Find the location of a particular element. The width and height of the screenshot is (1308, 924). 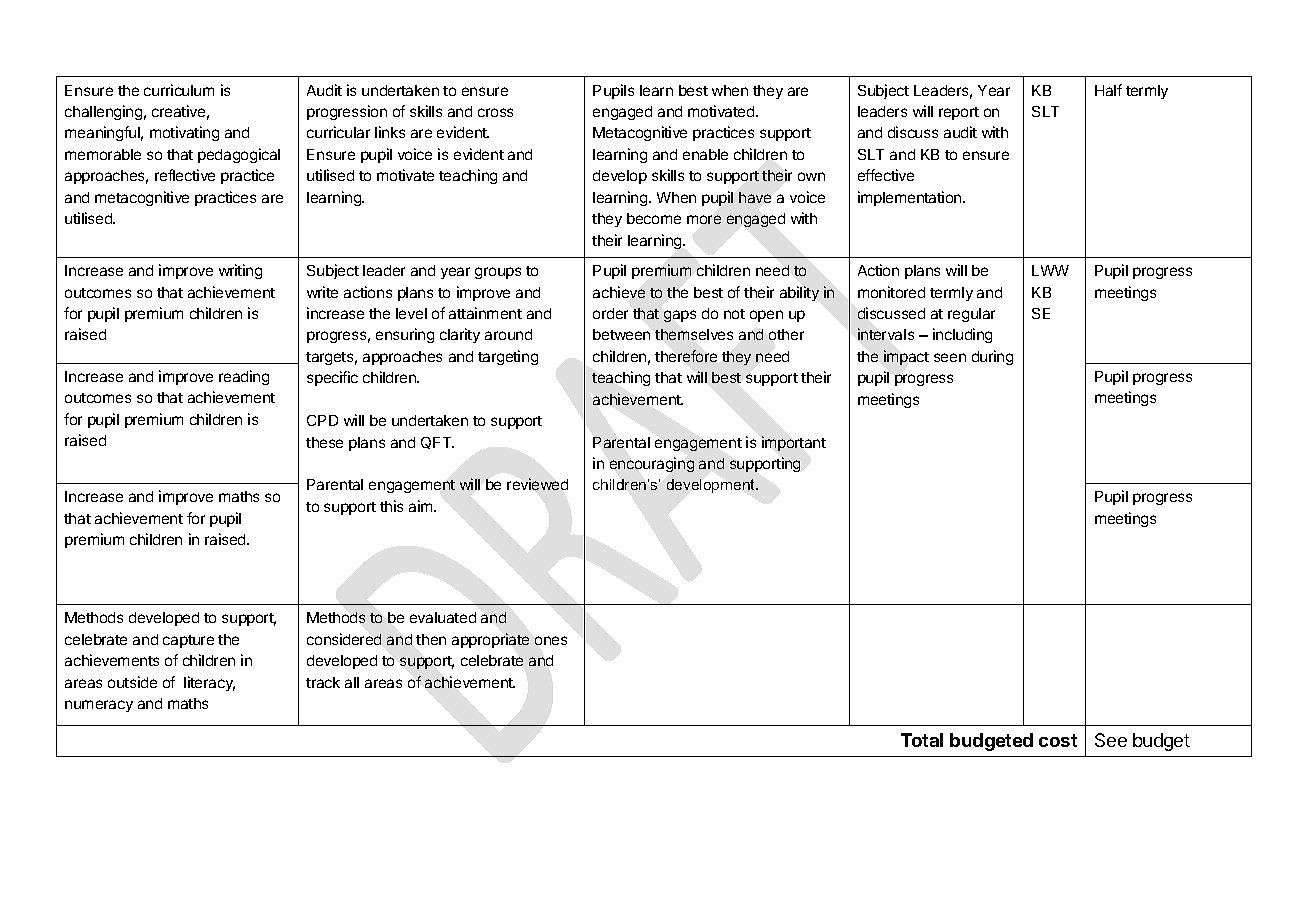

numeracy is located at coordinates (99, 706).
